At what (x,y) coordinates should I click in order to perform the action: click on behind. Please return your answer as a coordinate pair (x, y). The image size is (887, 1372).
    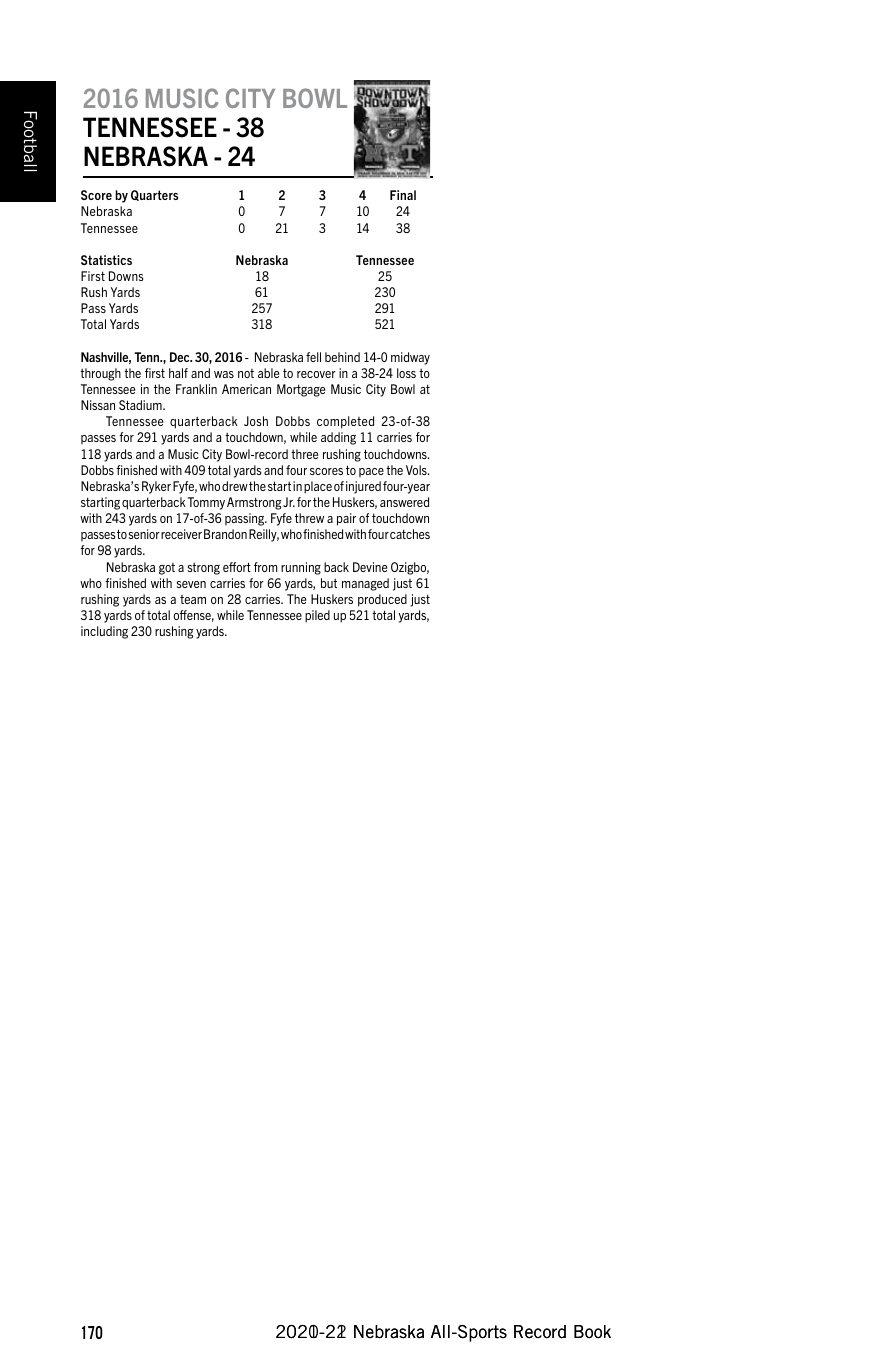
    Looking at the image, I should click on (342, 357).
